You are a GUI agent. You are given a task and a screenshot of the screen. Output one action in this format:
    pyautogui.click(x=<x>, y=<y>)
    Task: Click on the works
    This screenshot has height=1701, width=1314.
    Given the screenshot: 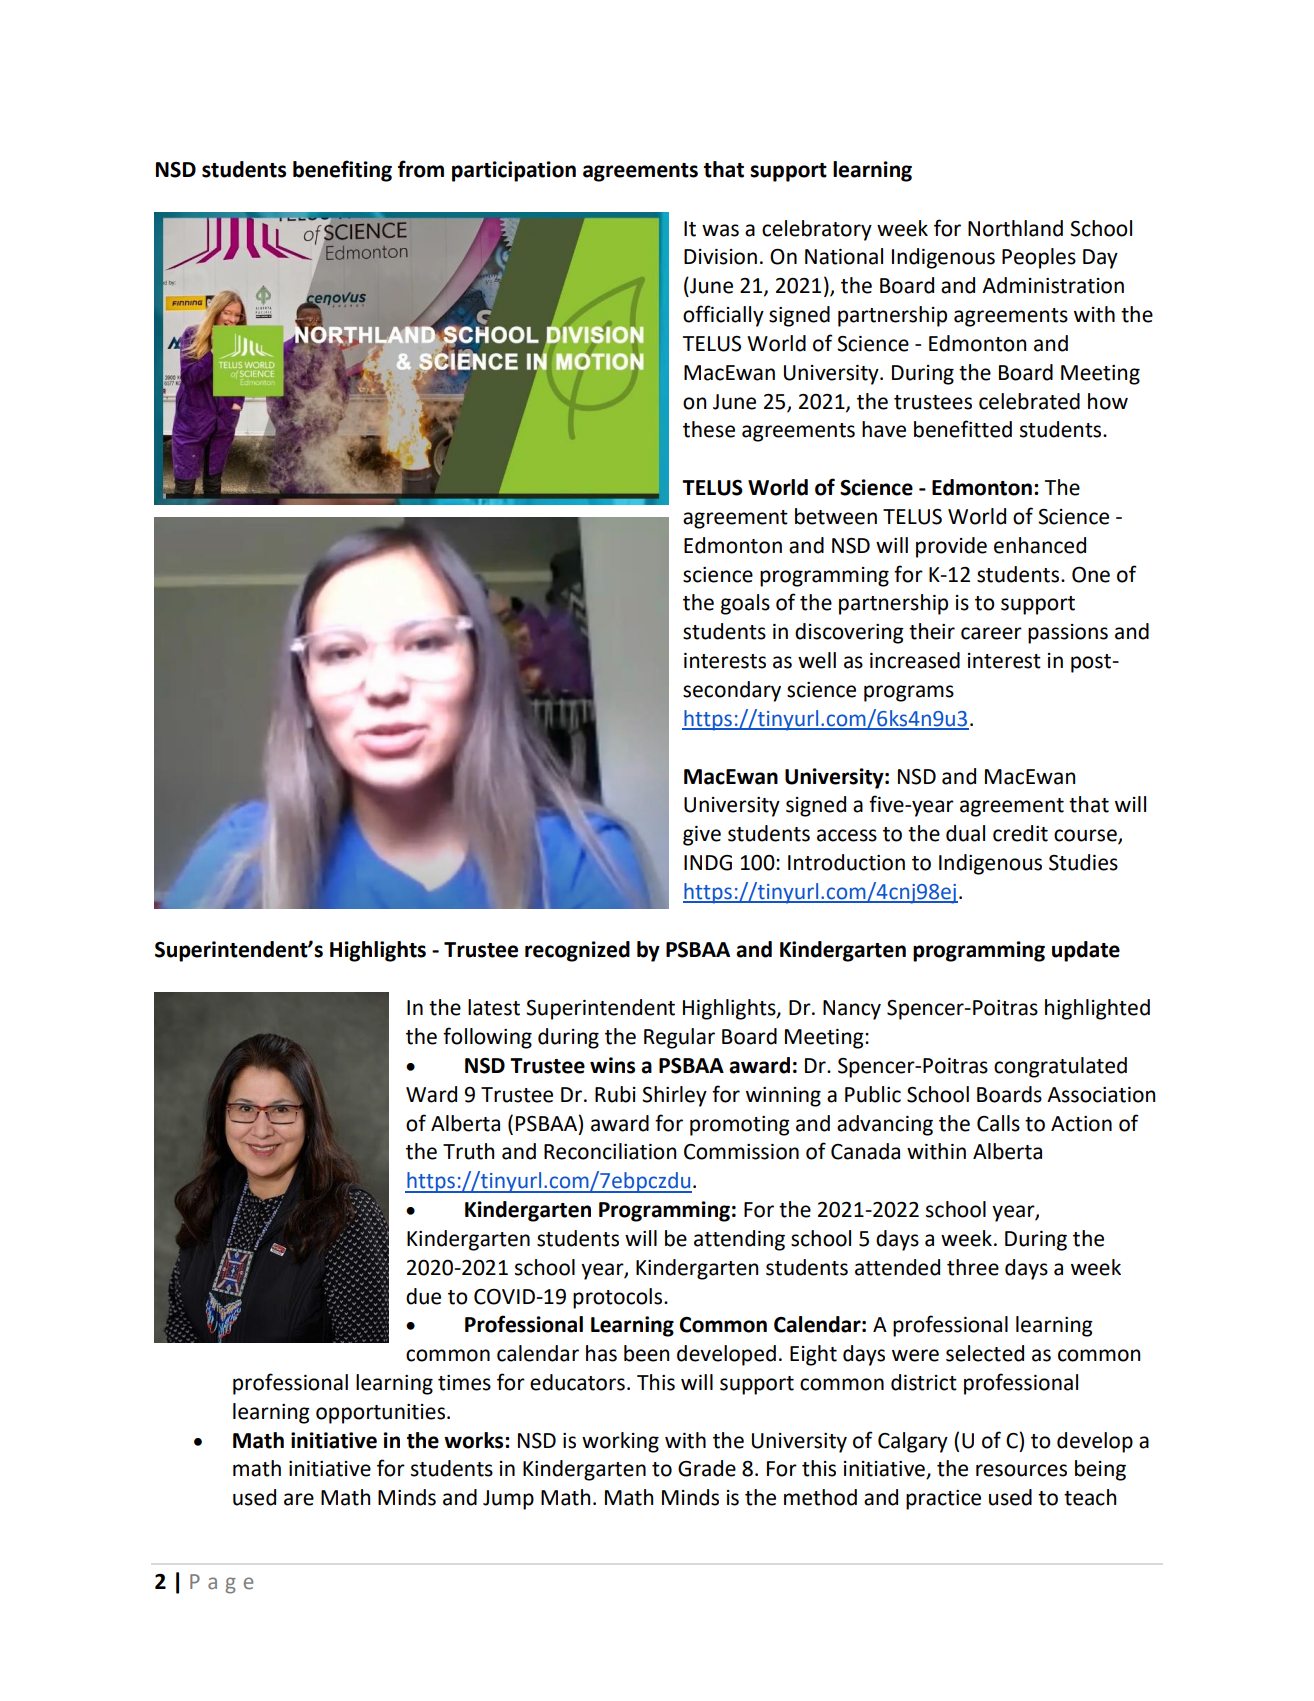 What is the action you would take?
    pyautogui.click(x=475, y=1440)
